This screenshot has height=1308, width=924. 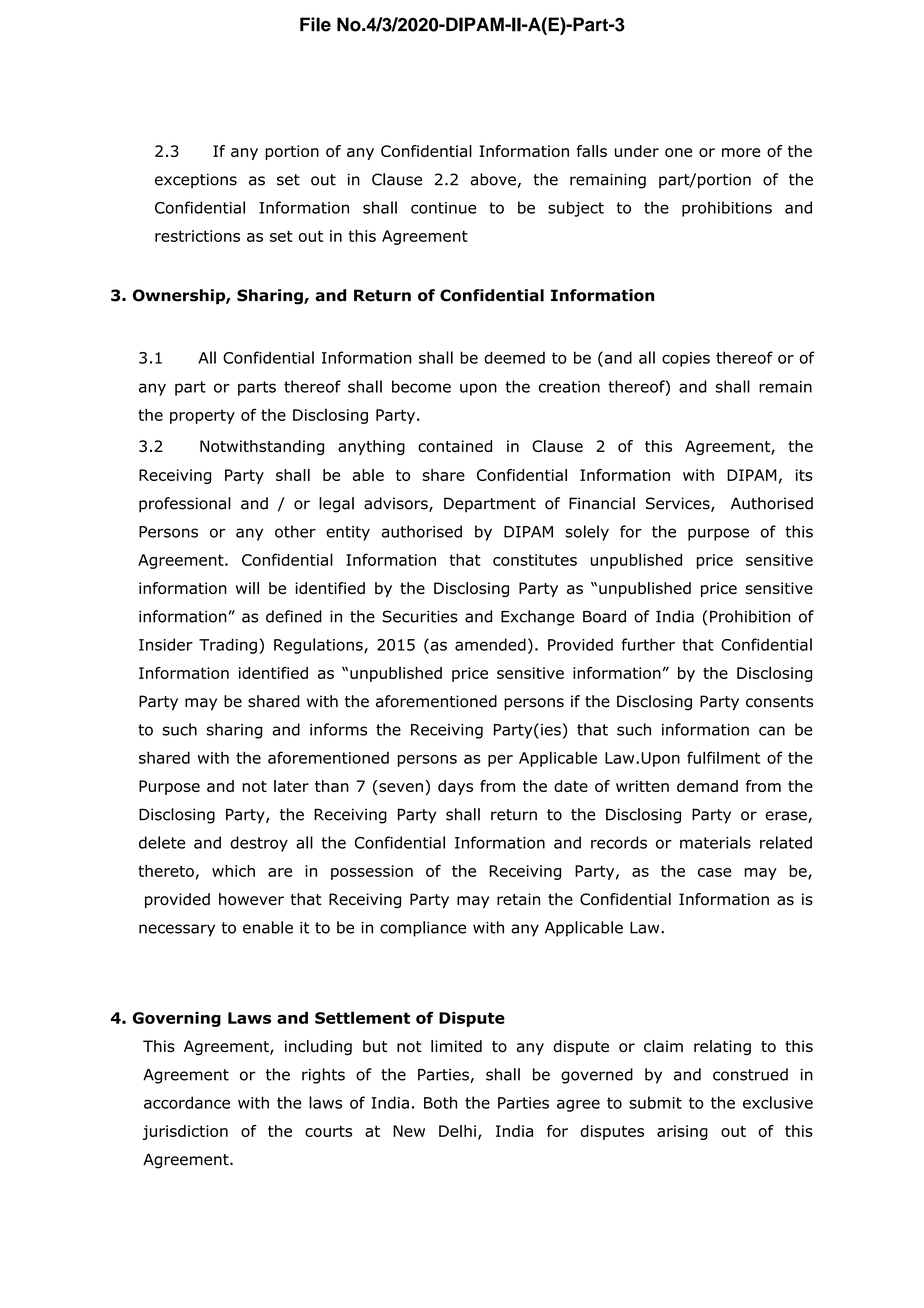 What do you see at coordinates (741, 152) in the screenshot?
I see `more` at bounding box center [741, 152].
